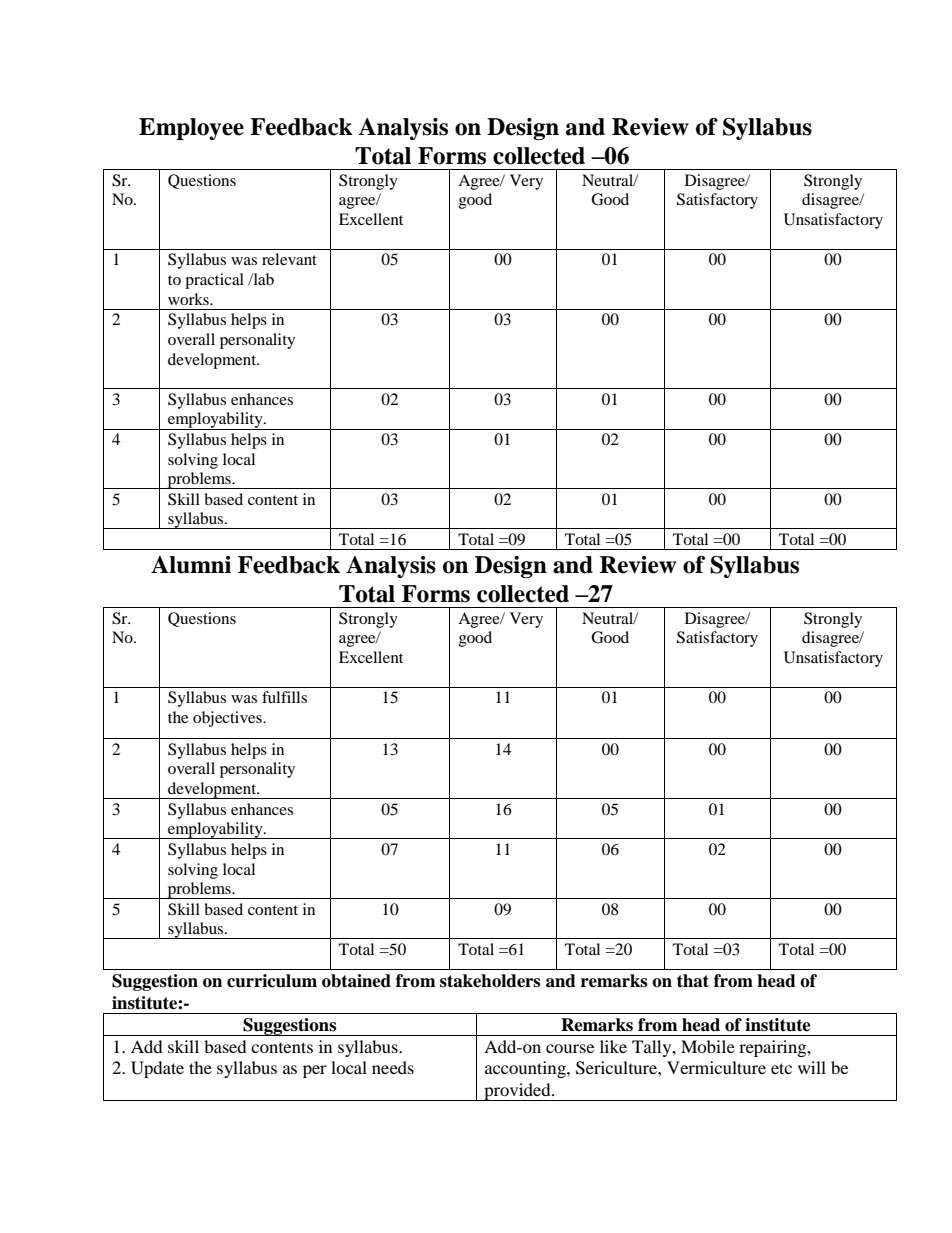  I want to click on Update, so click(157, 1069).
